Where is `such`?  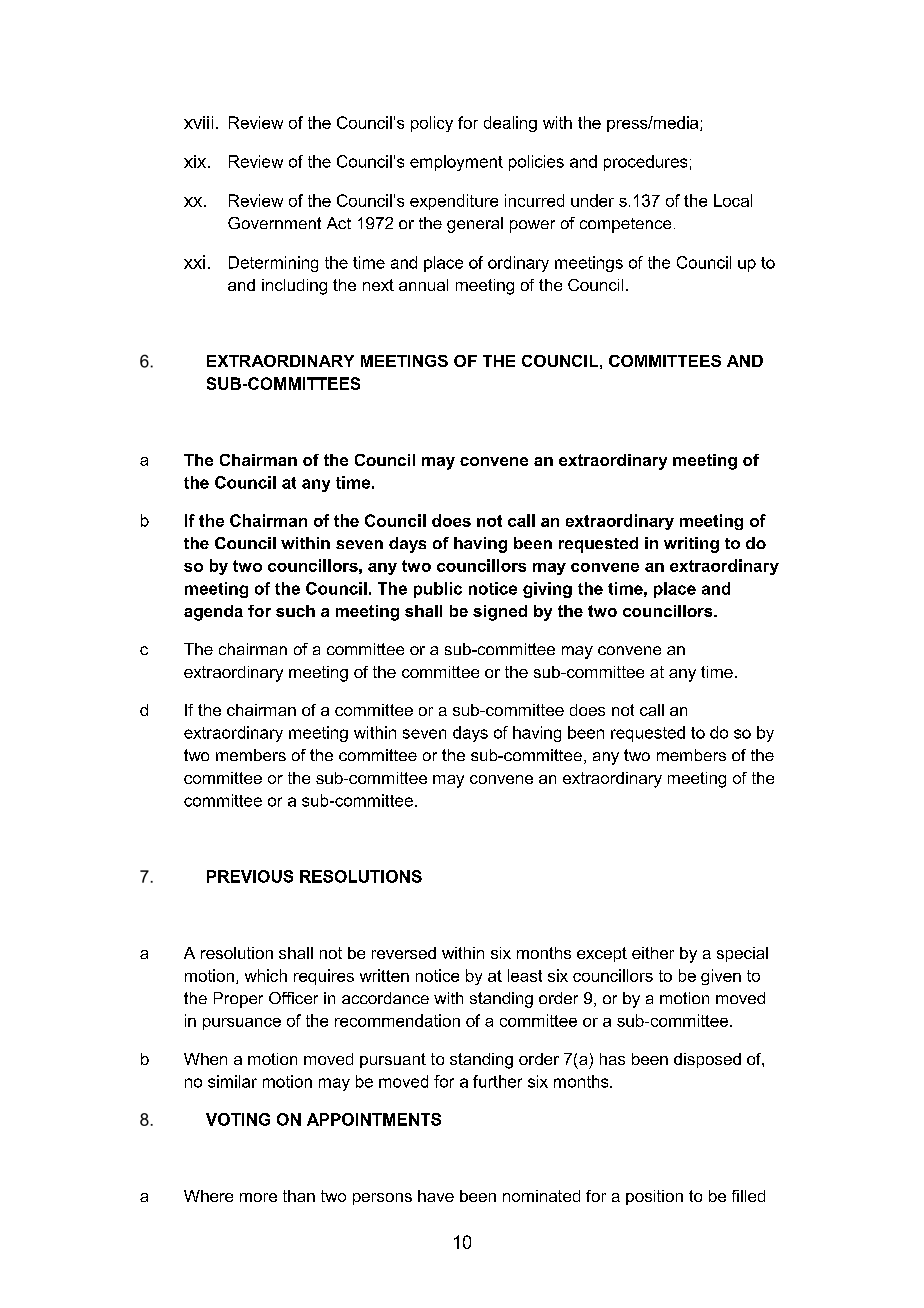
such is located at coordinates (295, 611).
